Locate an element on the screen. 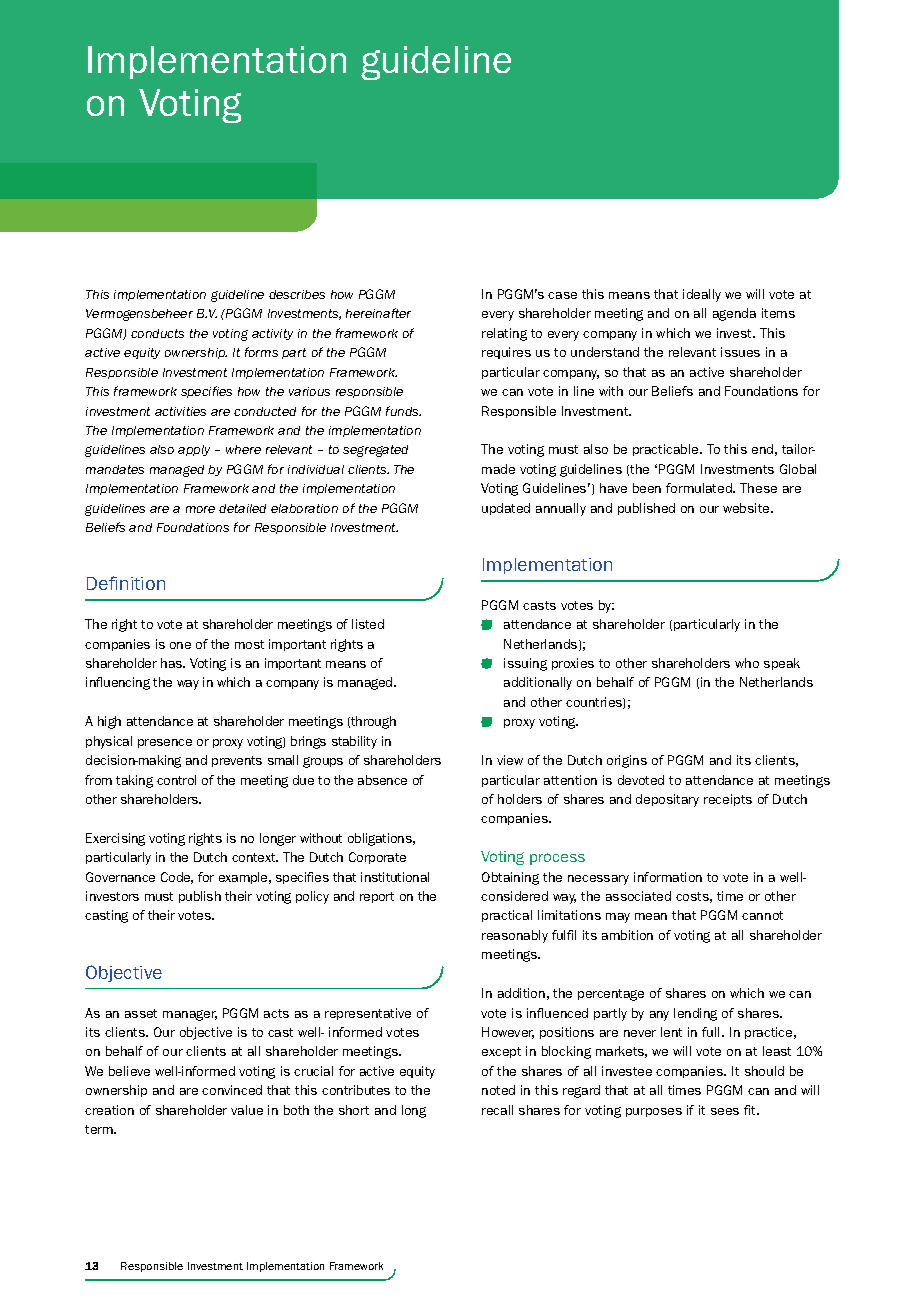 The height and width of the screenshot is (1308, 924). agenda is located at coordinates (734, 314).
